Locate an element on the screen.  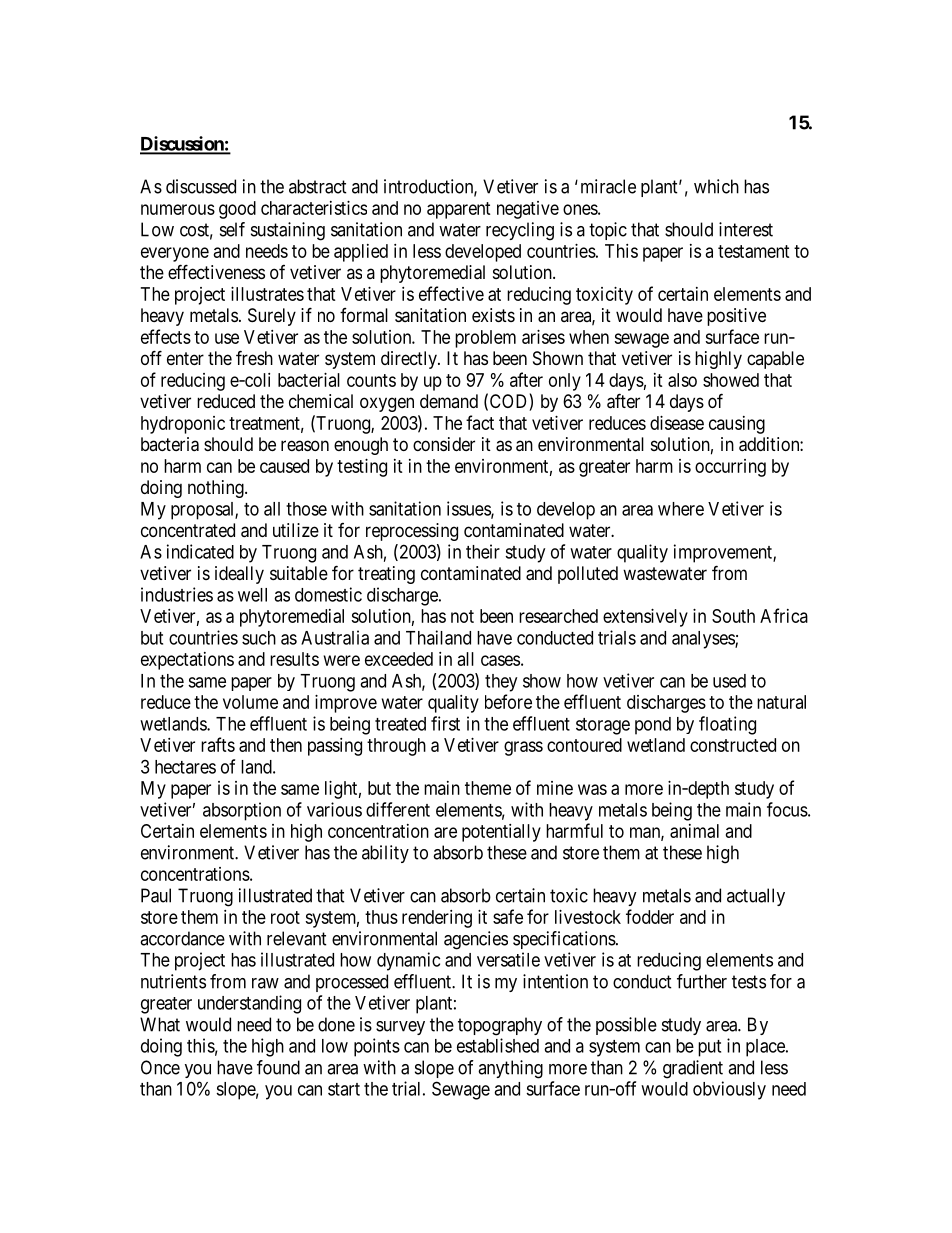
good is located at coordinates (237, 210).
